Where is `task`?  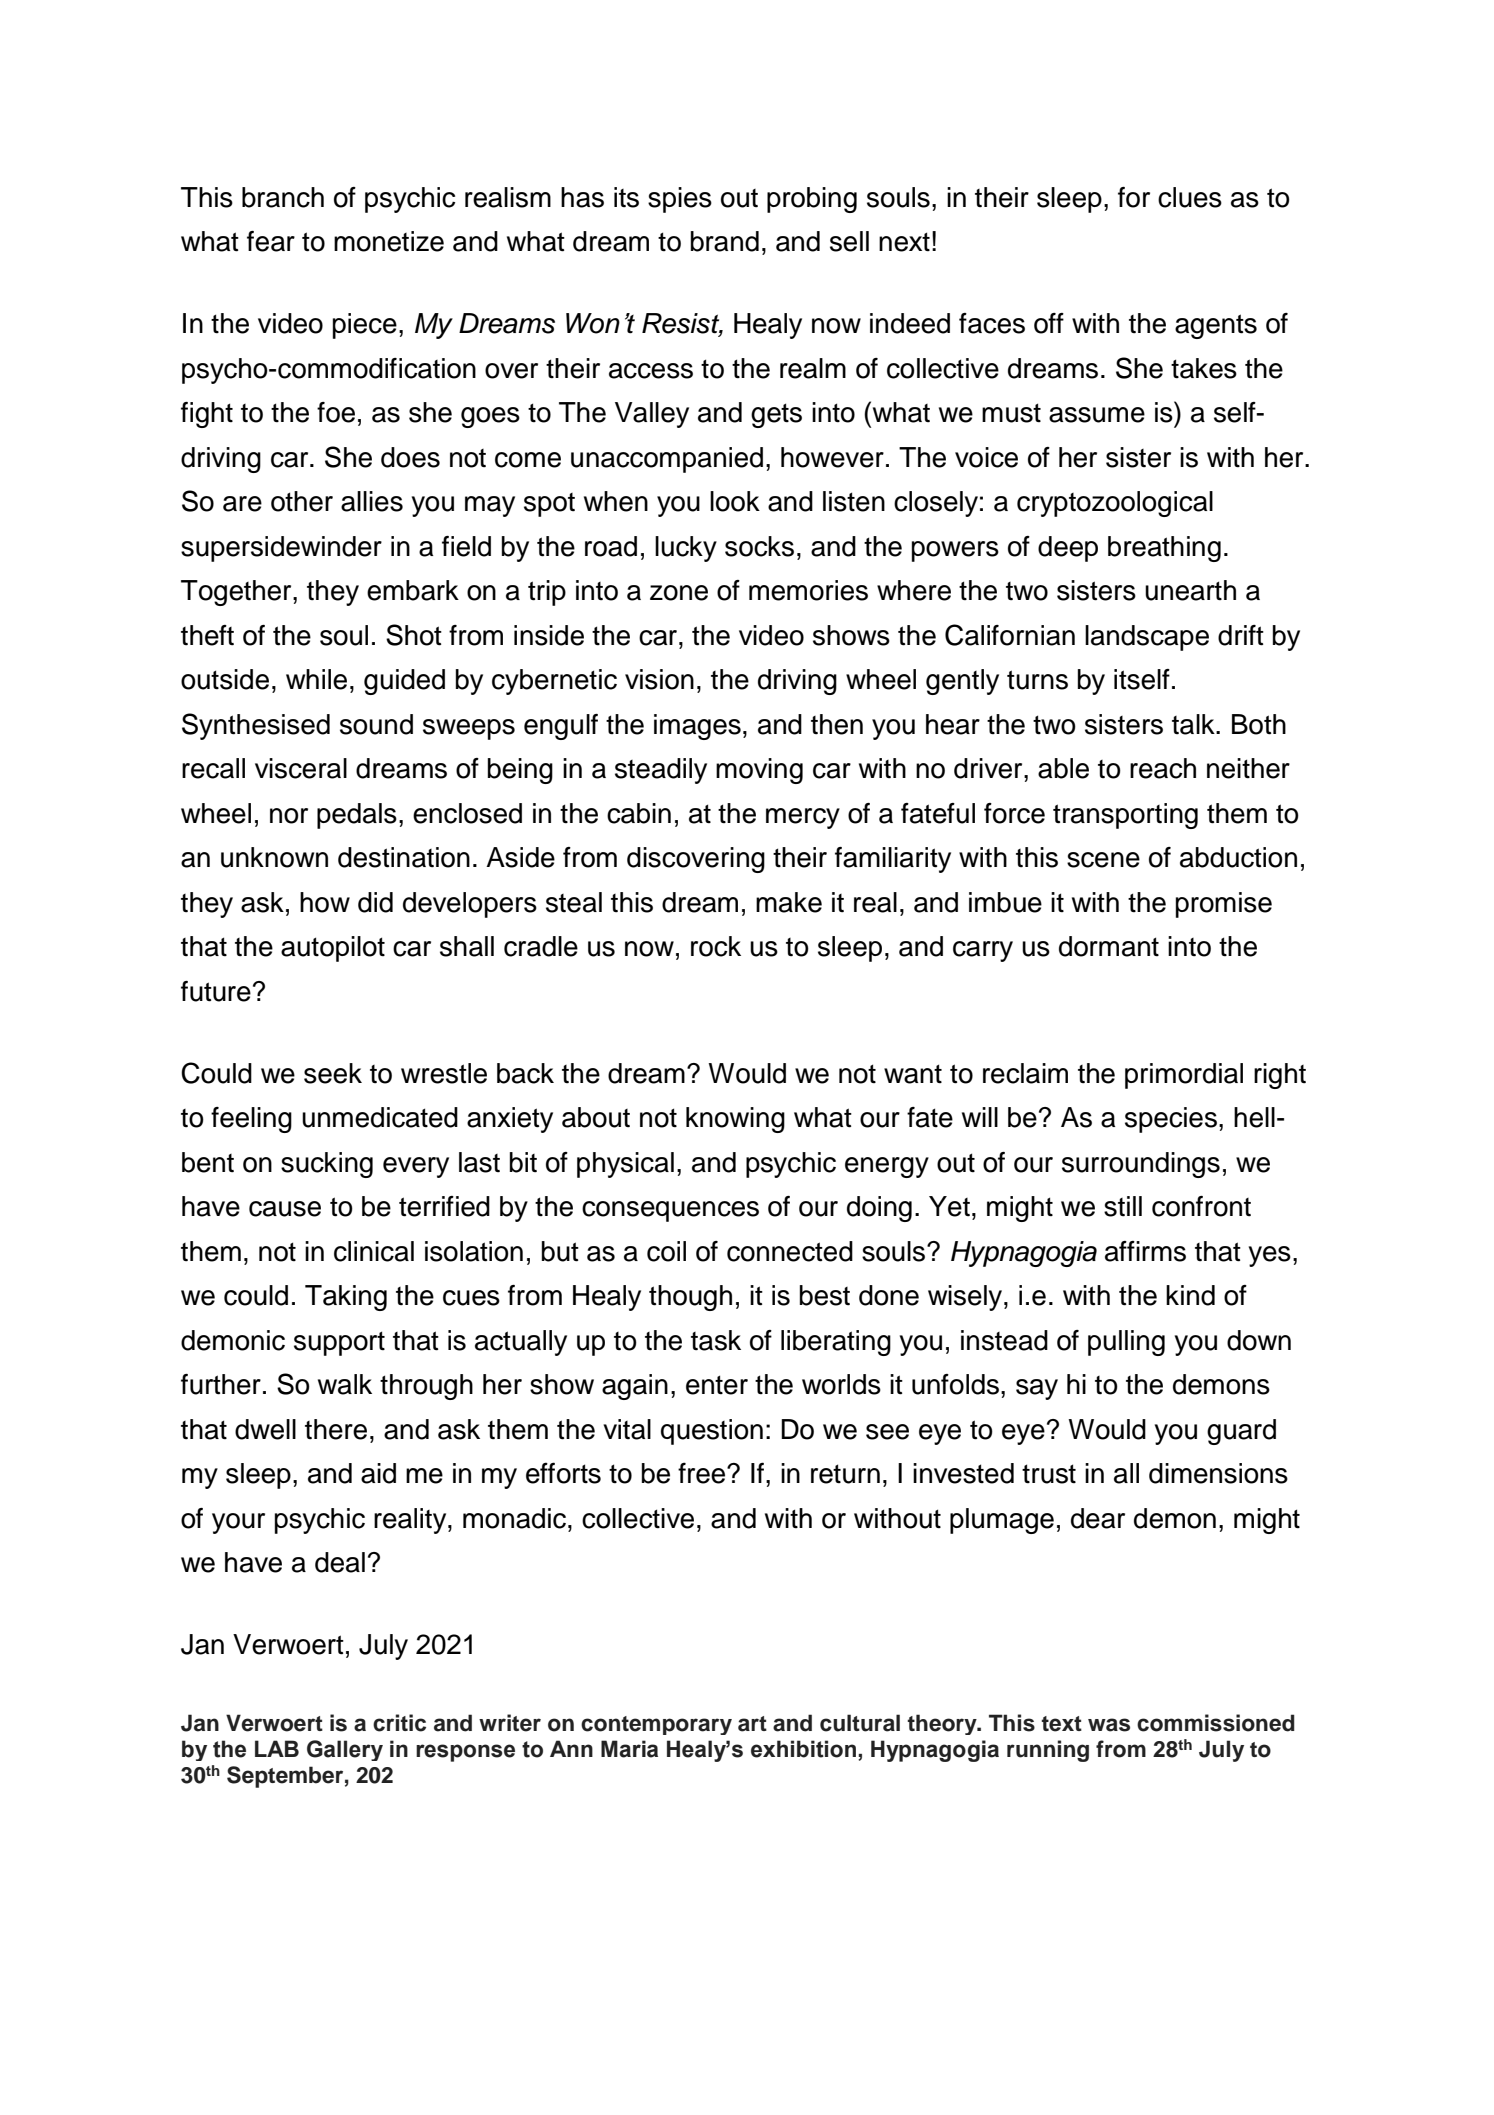 task is located at coordinates (716, 1340).
